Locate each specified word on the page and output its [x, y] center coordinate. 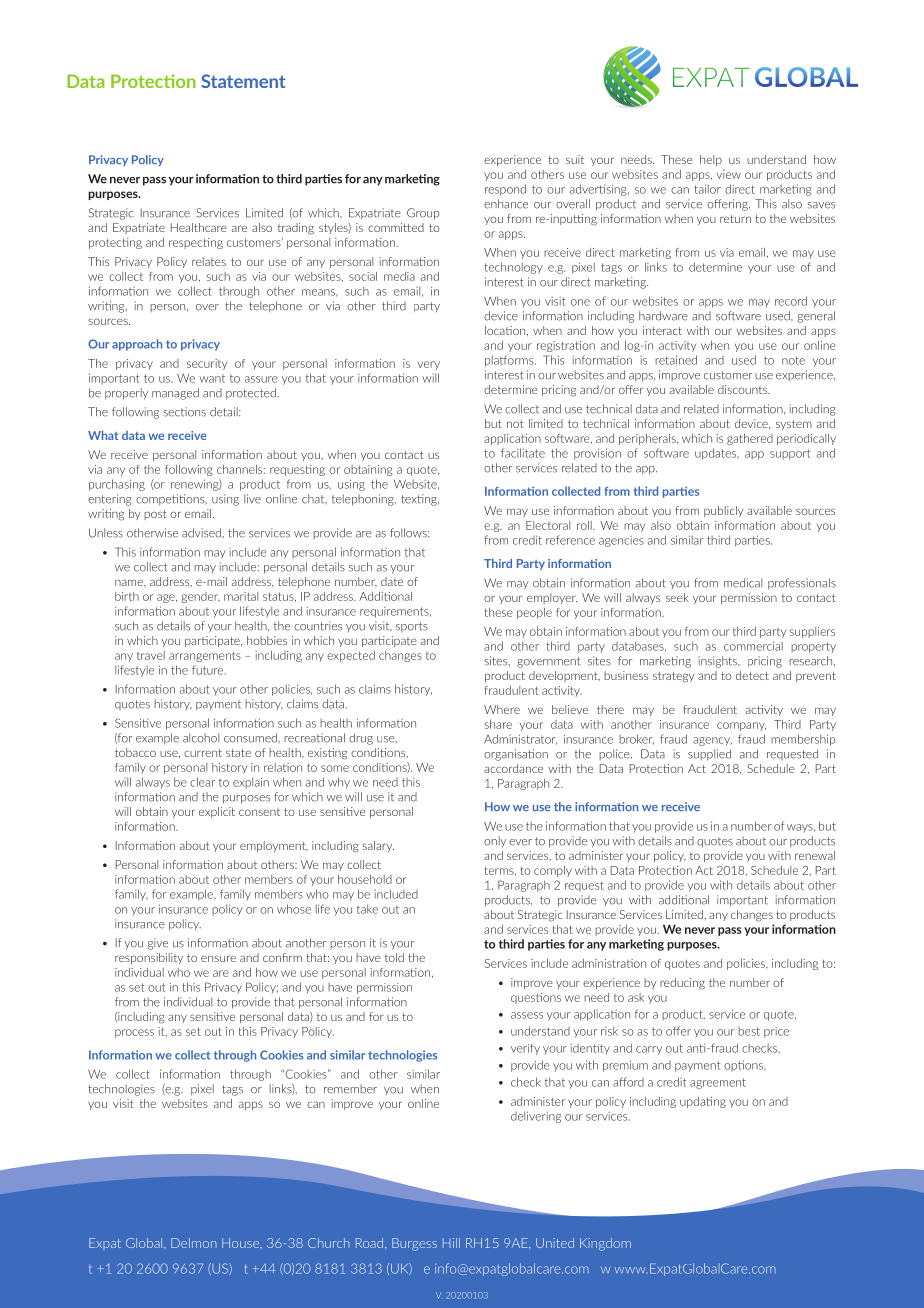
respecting [196, 243]
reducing [682, 984]
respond [505, 190]
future [209, 670]
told [394, 957]
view [729, 174]
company [741, 726]
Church [329, 1243]
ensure [218, 958]
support [790, 454]
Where [502, 709]
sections [184, 412]
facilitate [523, 453]
